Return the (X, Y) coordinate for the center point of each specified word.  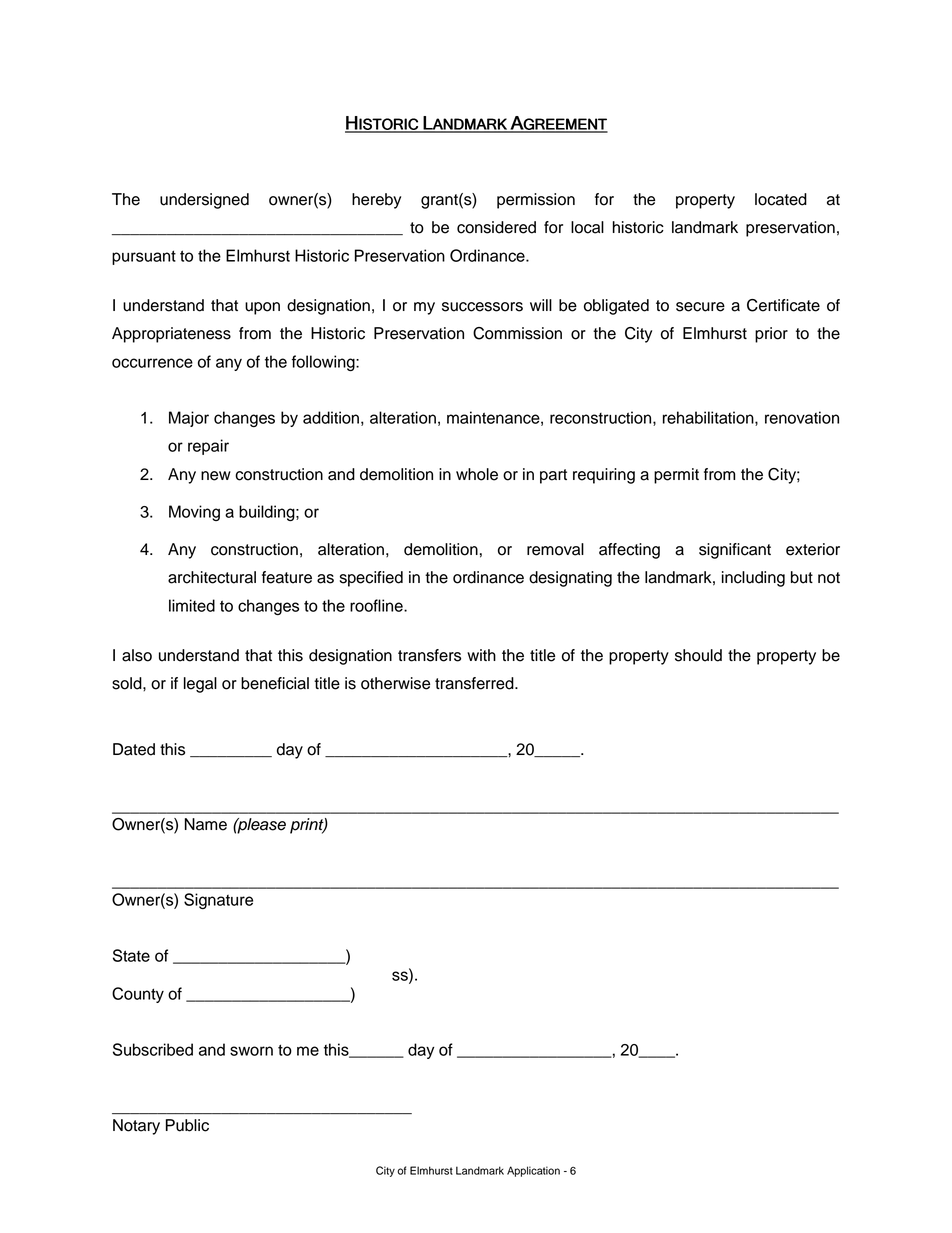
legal (200, 685)
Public (187, 1125)
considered (496, 227)
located (781, 199)
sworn (251, 1051)
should (698, 655)
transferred (475, 683)
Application (533, 1171)
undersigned (204, 201)
